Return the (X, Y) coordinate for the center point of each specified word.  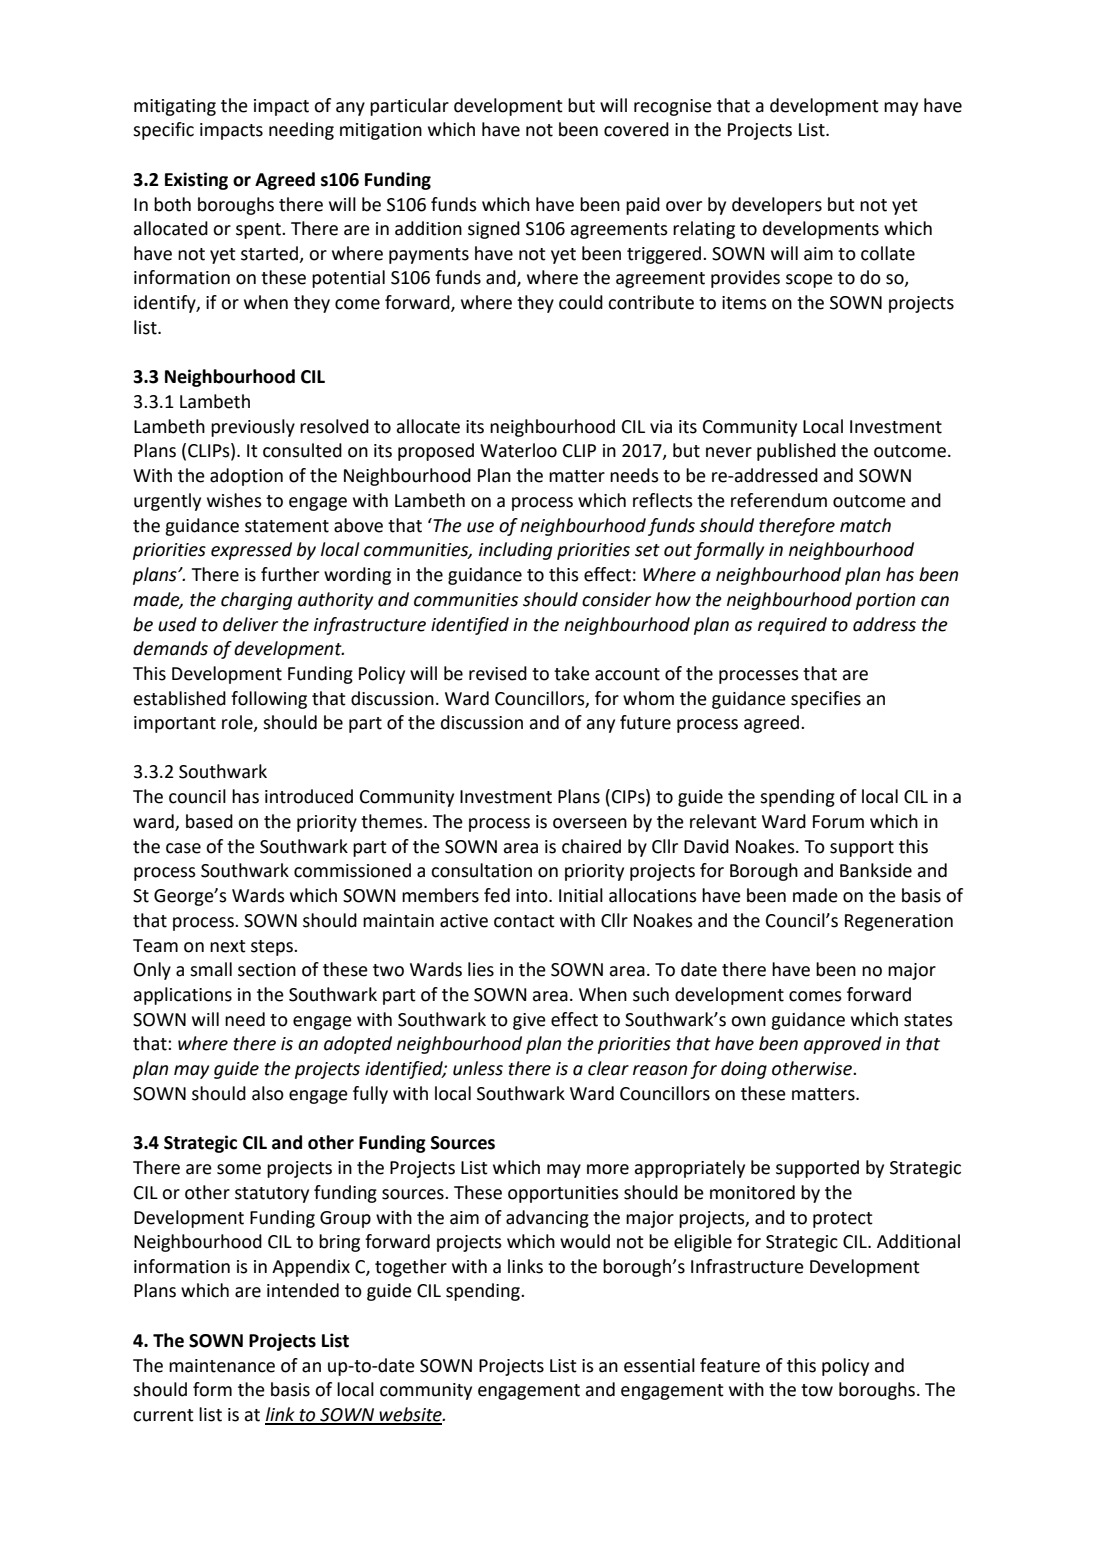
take (572, 673)
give (529, 1021)
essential (659, 1365)
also (268, 1093)
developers (777, 206)
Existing (196, 181)
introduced (309, 796)
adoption (246, 477)
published (796, 452)
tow (817, 1390)
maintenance (222, 1366)
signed (494, 230)
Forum (838, 822)
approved (843, 1045)
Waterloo (518, 450)
